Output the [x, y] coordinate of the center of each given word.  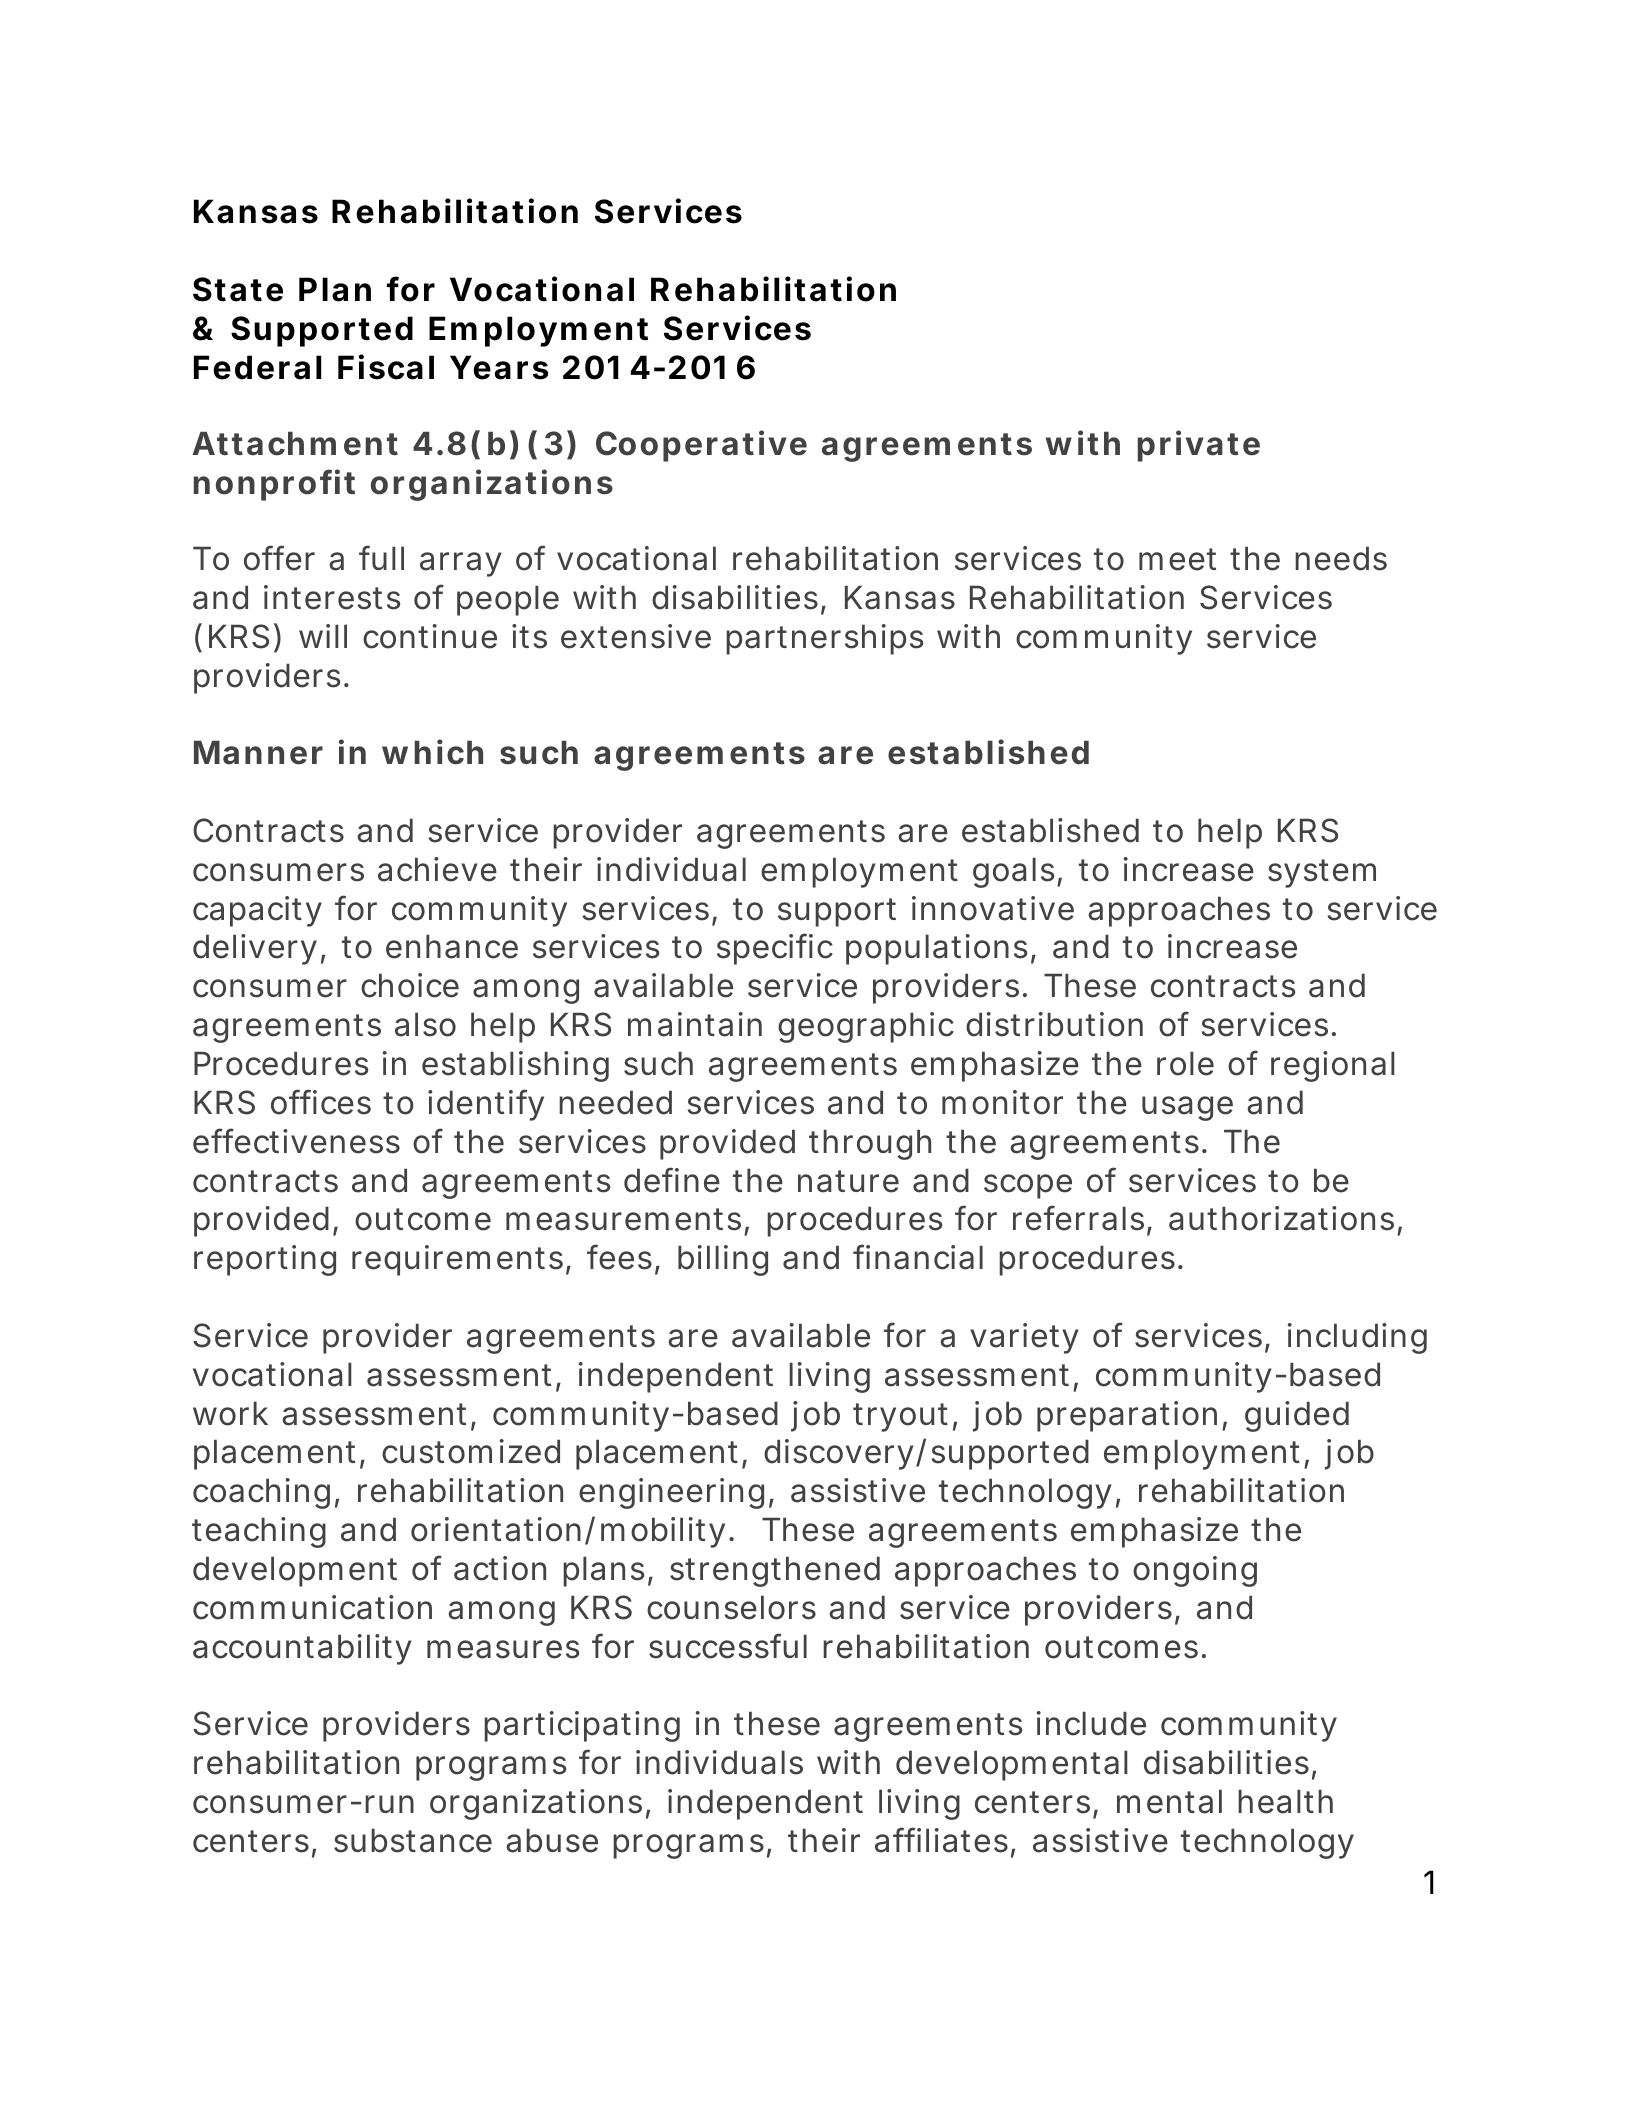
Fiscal [386, 367]
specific [775, 949]
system [1322, 873]
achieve [437, 869]
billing [723, 1260]
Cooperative [701, 446]
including [1357, 1338]
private [1199, 446]
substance [413, 1840]
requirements [457, 1260]
